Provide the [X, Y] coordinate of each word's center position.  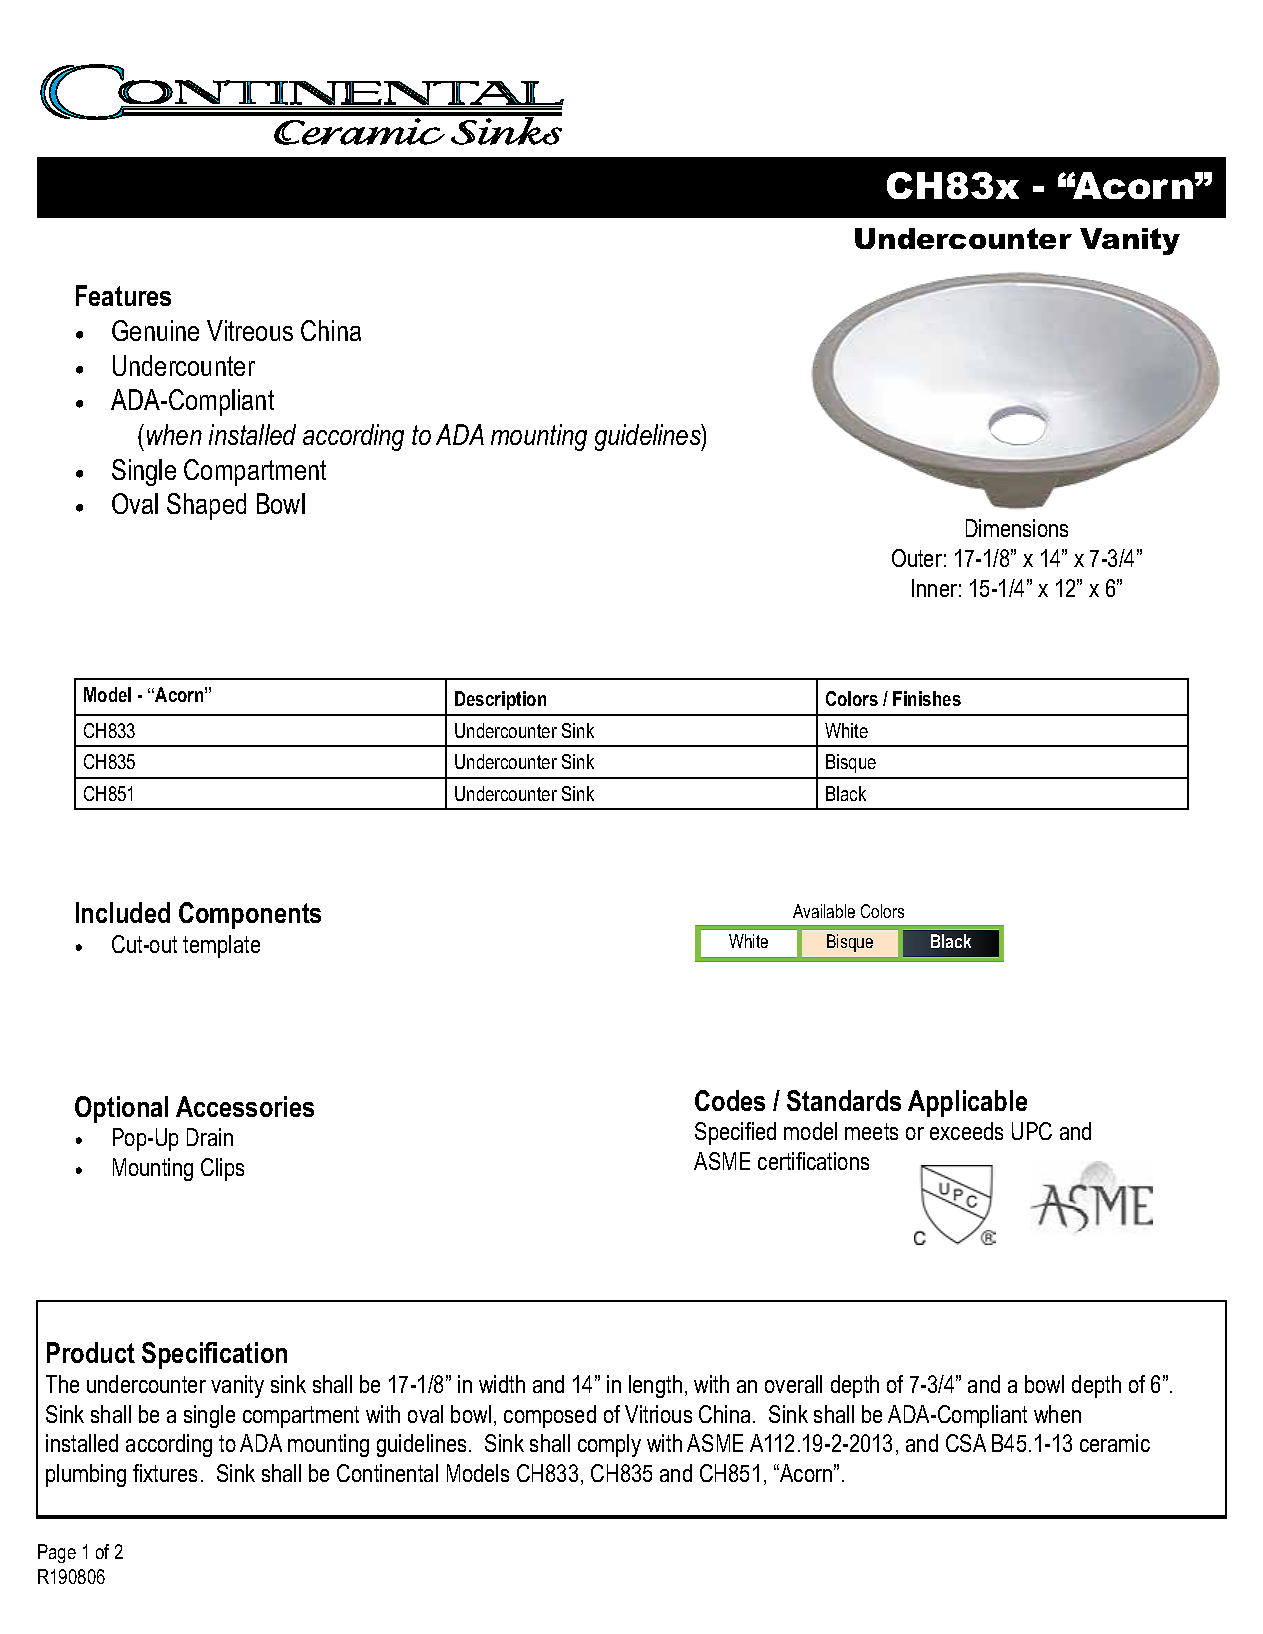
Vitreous [250, 330]
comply [609, 1445]
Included [123, 912]
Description [500, 700]
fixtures [165, 1473]
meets [871, 1131]
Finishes [927, 698]
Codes [730, 1100]
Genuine [155, 330]
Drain [210, 1137]
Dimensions [1017, 528]
